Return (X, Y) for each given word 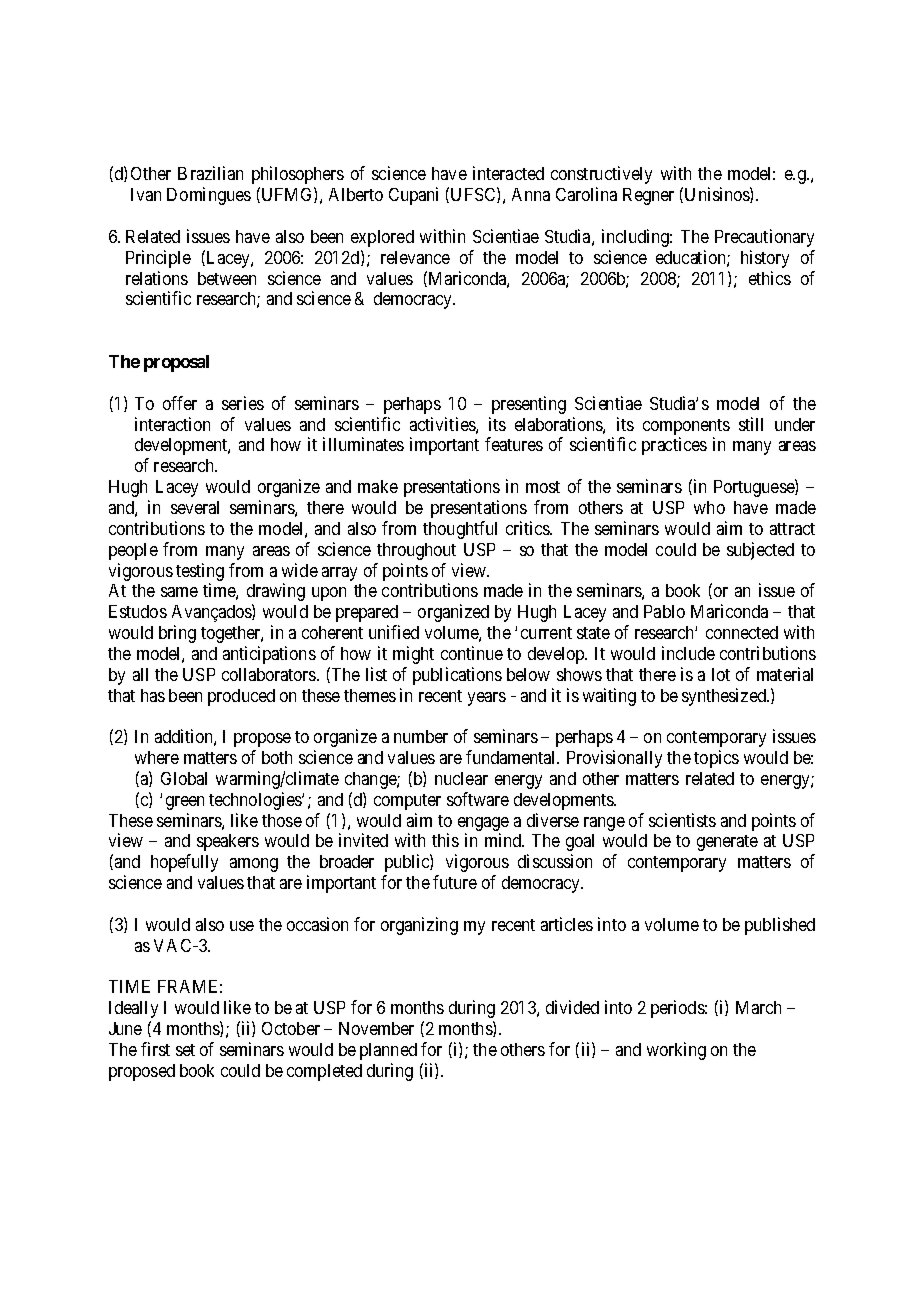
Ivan (146, 194)
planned (388, 1051)
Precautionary (764, 238)
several (195, 507)
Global (184, 778)
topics (716, 759)
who (709, 507)
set (185, 1050)
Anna (531, 194)
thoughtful (460, 530)
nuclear (461, 778)
